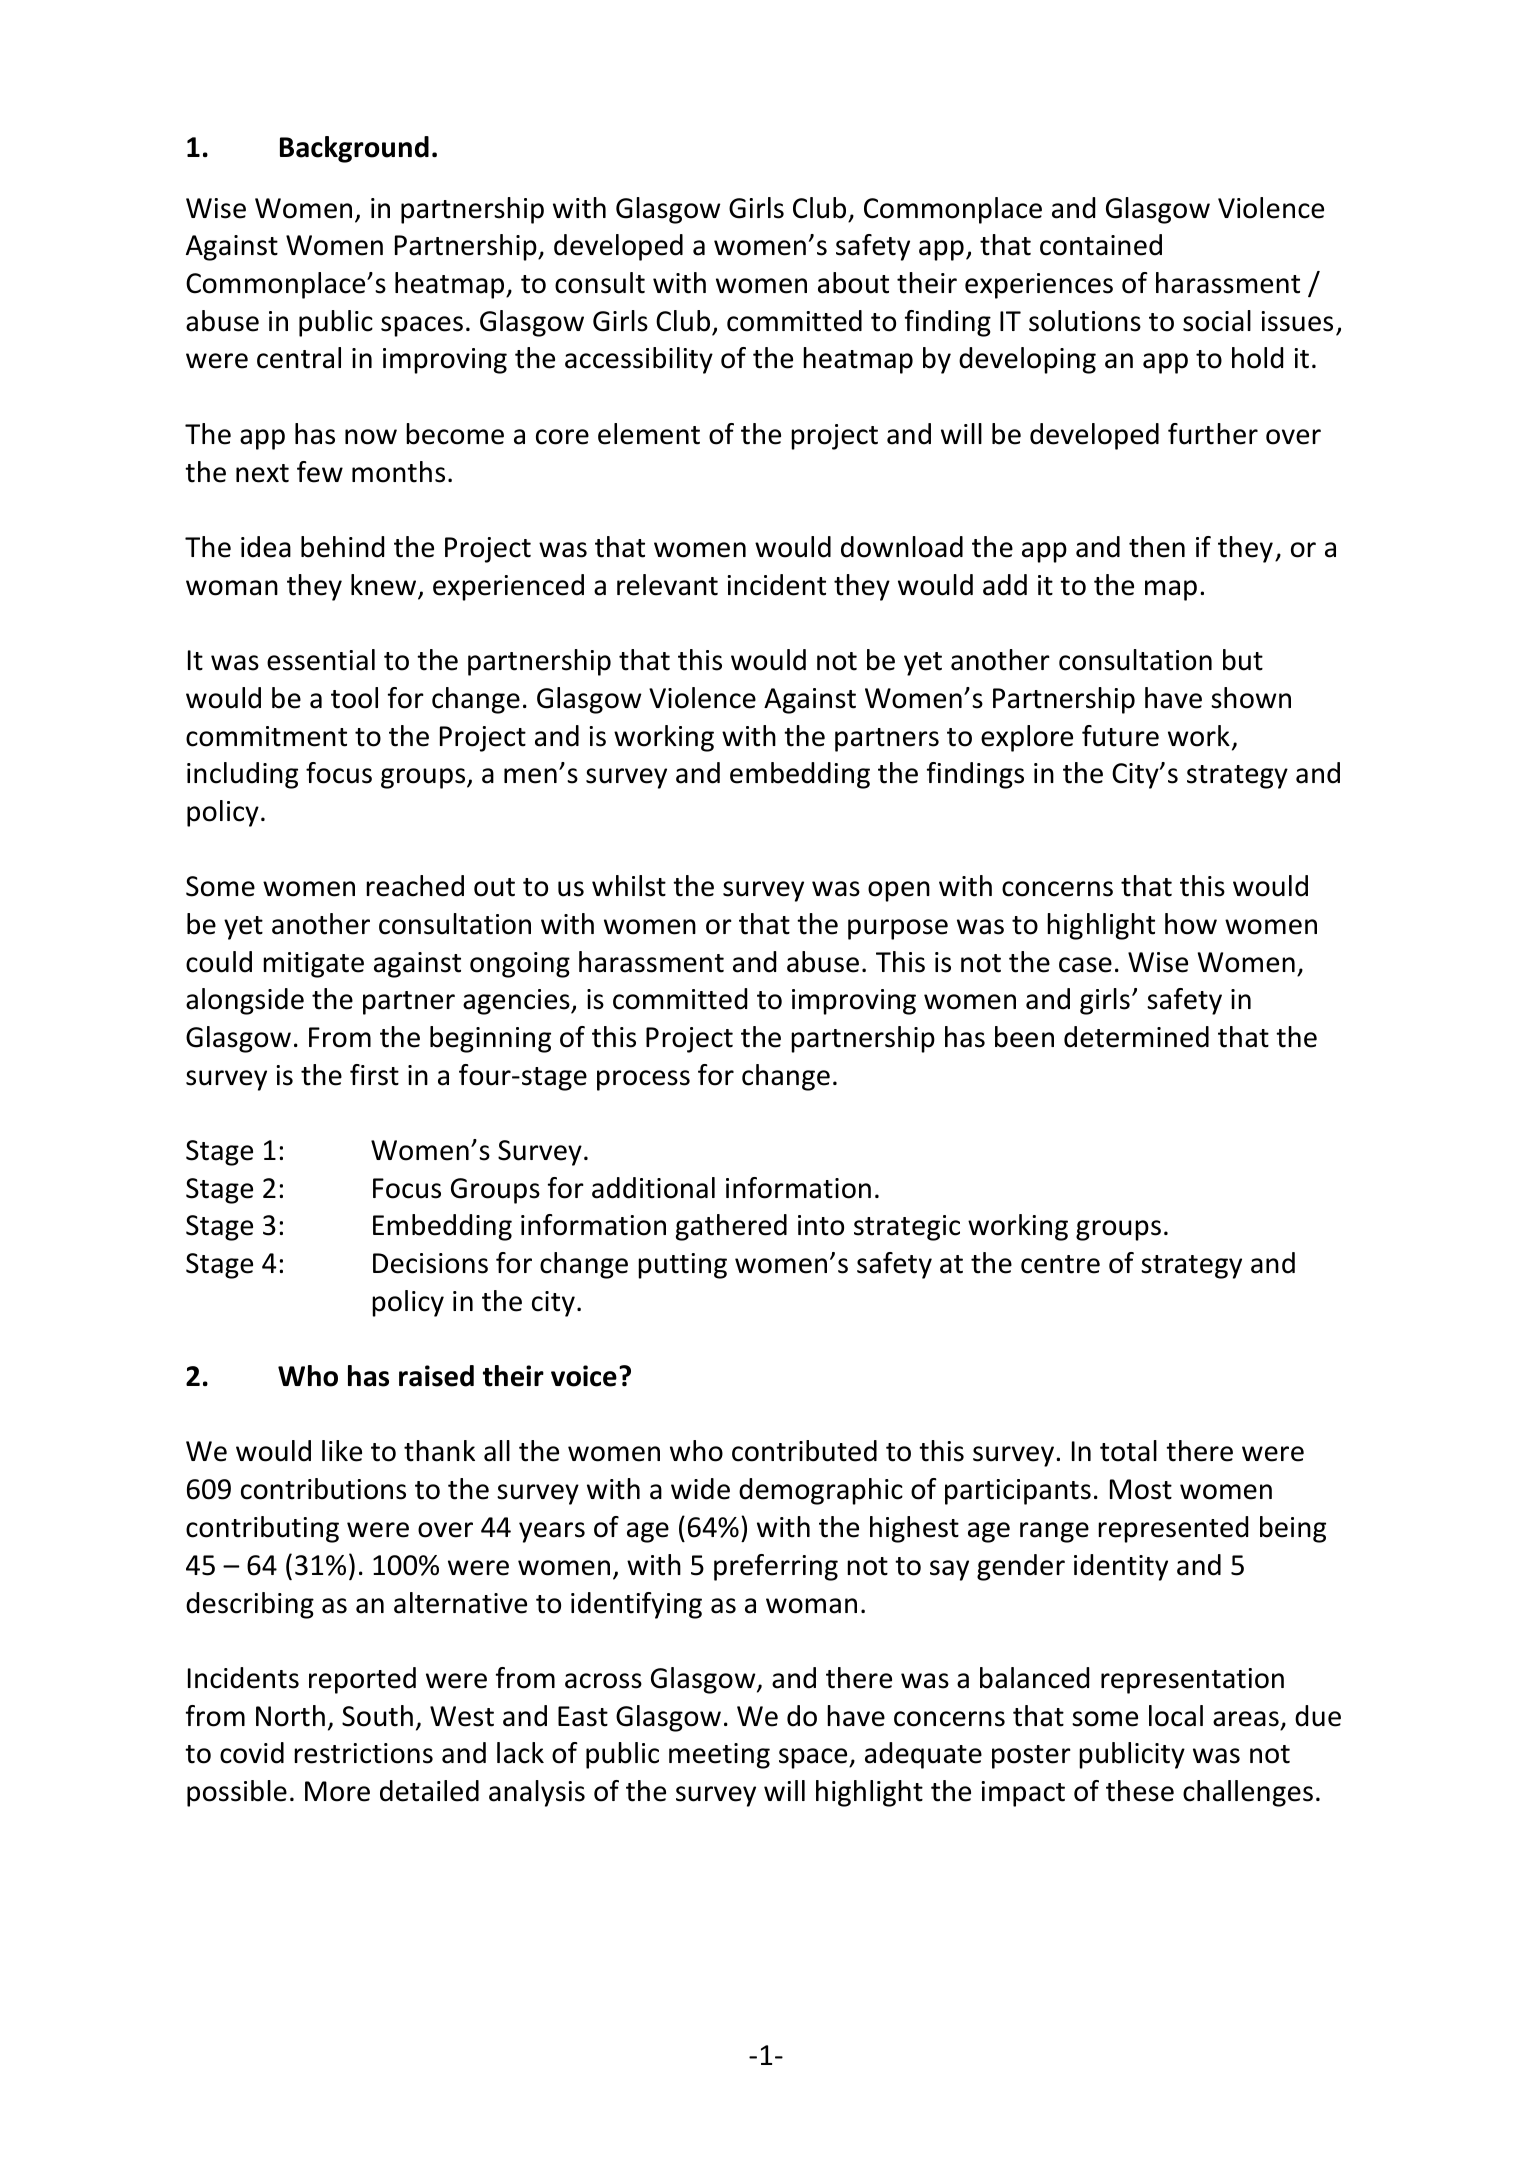 The width and height of the document is (1532, 2166). I want to click on contained, so click(1101, 245).
